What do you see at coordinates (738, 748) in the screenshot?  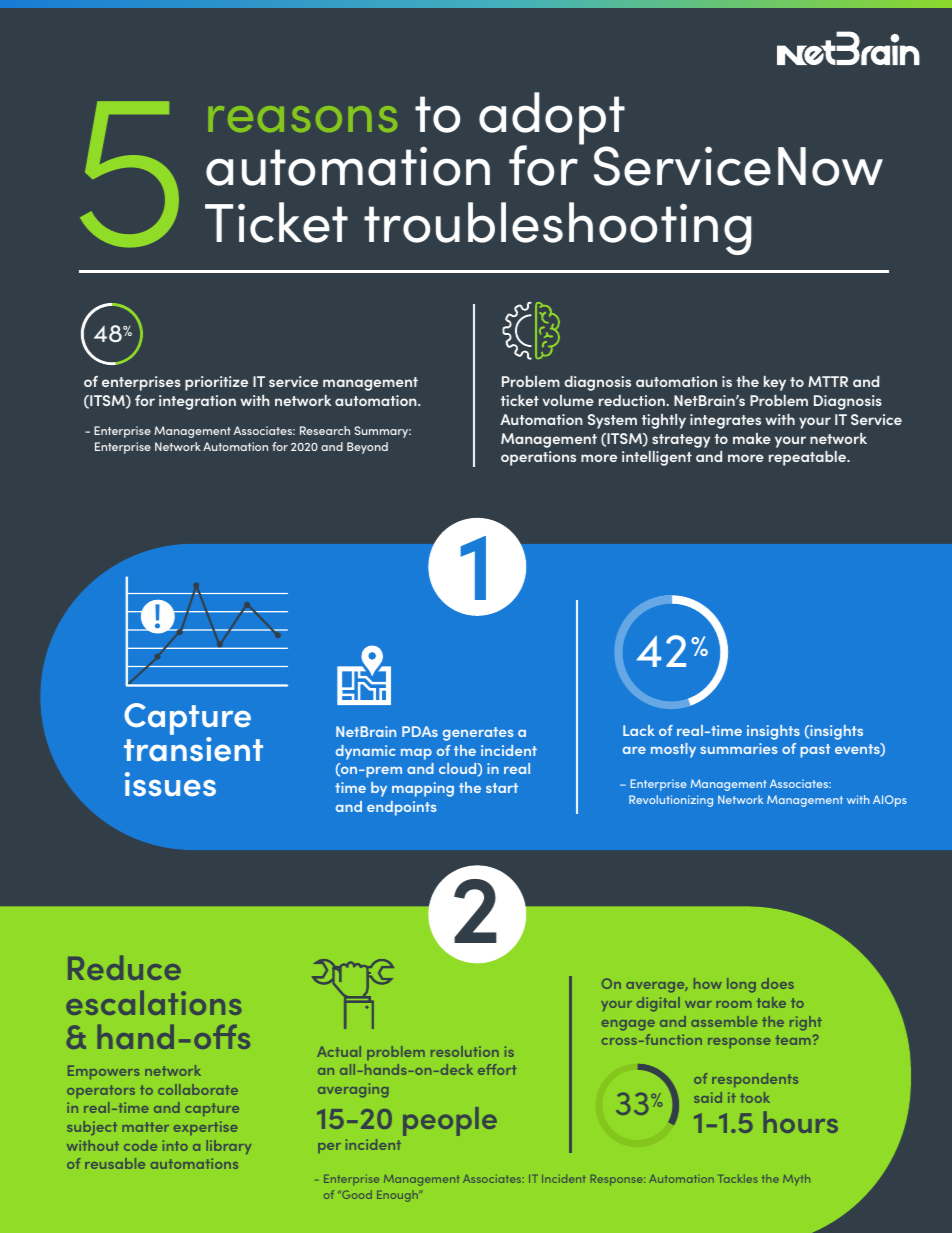 I see `summaries` at bounding box center [738, 748].
